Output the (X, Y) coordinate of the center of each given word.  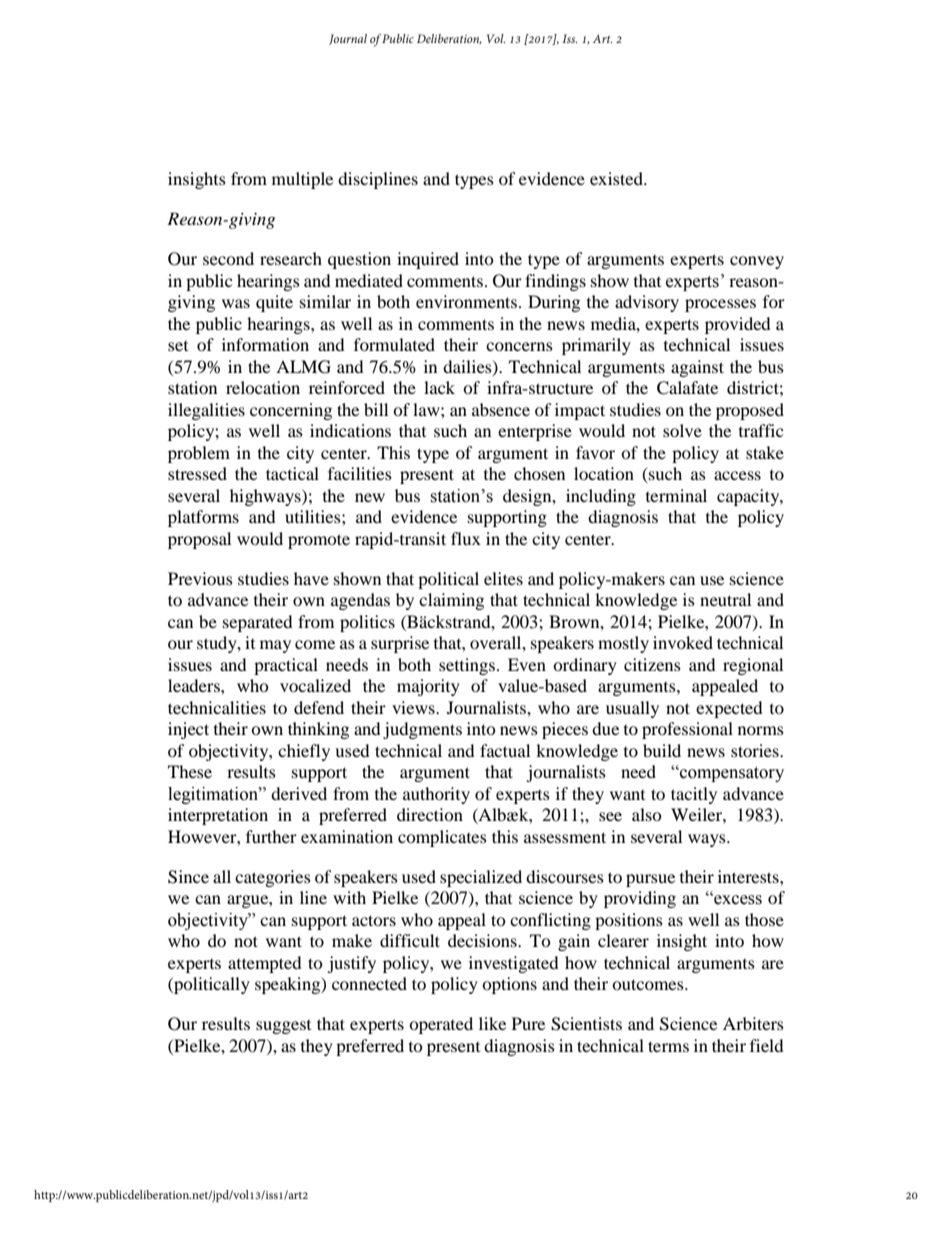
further (271, 836)
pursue (650, 880)
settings (467, 666)
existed (617, 178)
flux (466, 538)
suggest (283, 1027)
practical (286, 666)
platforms (203, 518)
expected (729, 709)
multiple (302, 180)
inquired (428, 260)
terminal (676, 495)
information (265, 344)
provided (737, 325)
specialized (481, 878)
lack (439, 387)
